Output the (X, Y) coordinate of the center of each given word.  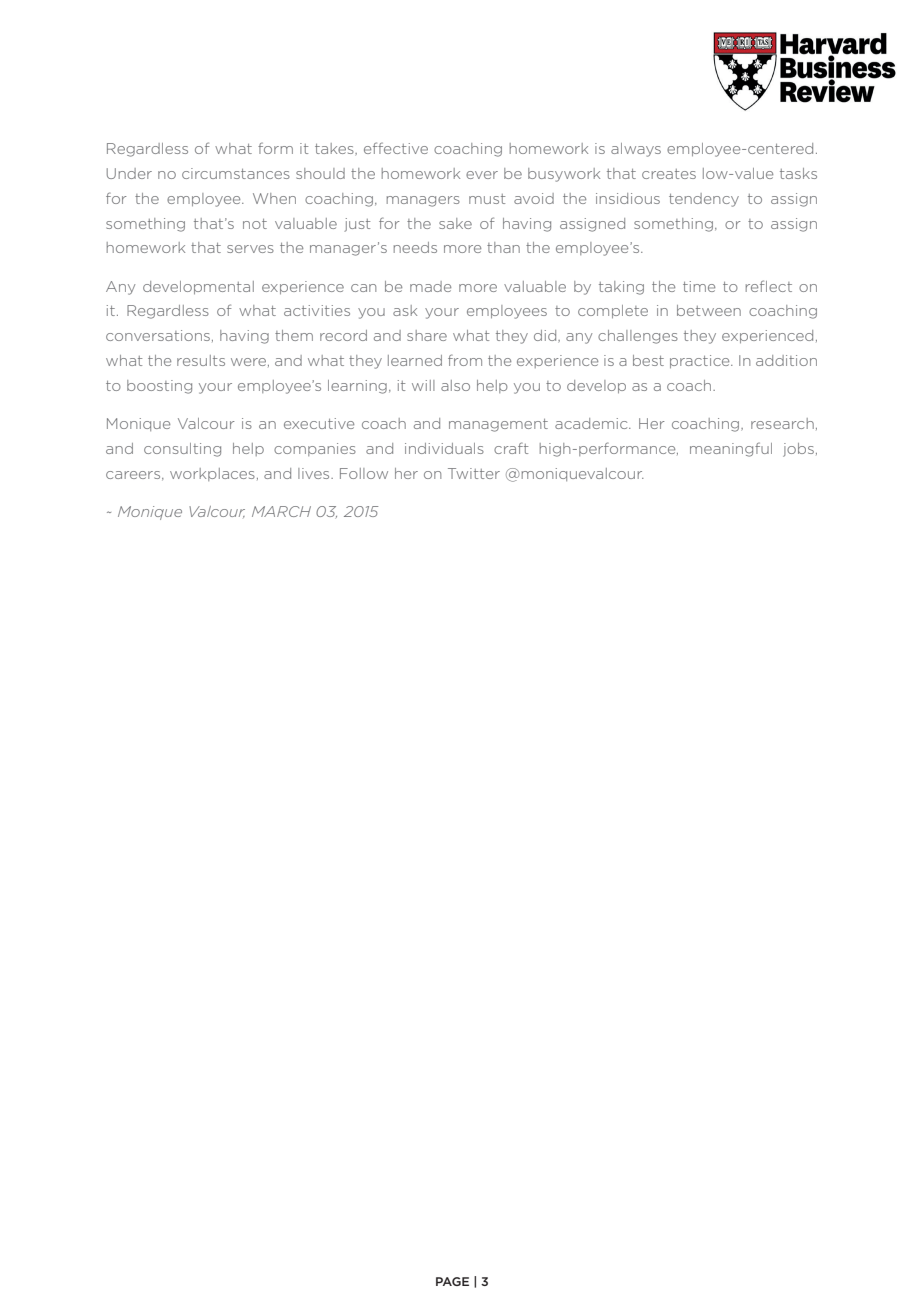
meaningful (731, 449)
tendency (704, 200)
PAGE (452, 1281)
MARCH (281, 511)
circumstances (236, 173)
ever (482, 175)
